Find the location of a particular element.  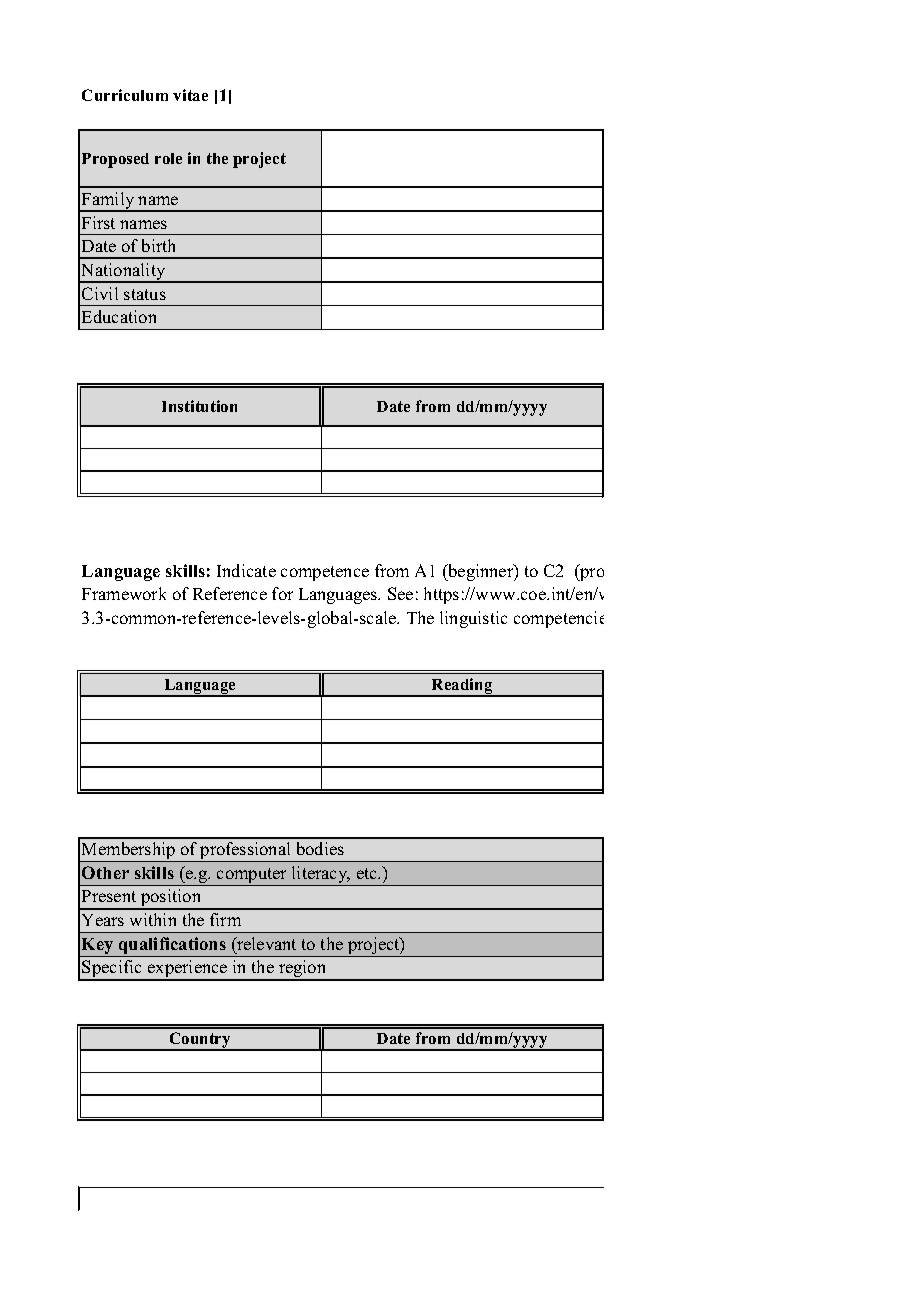

linguistic is located at coordinates (473, 619).
